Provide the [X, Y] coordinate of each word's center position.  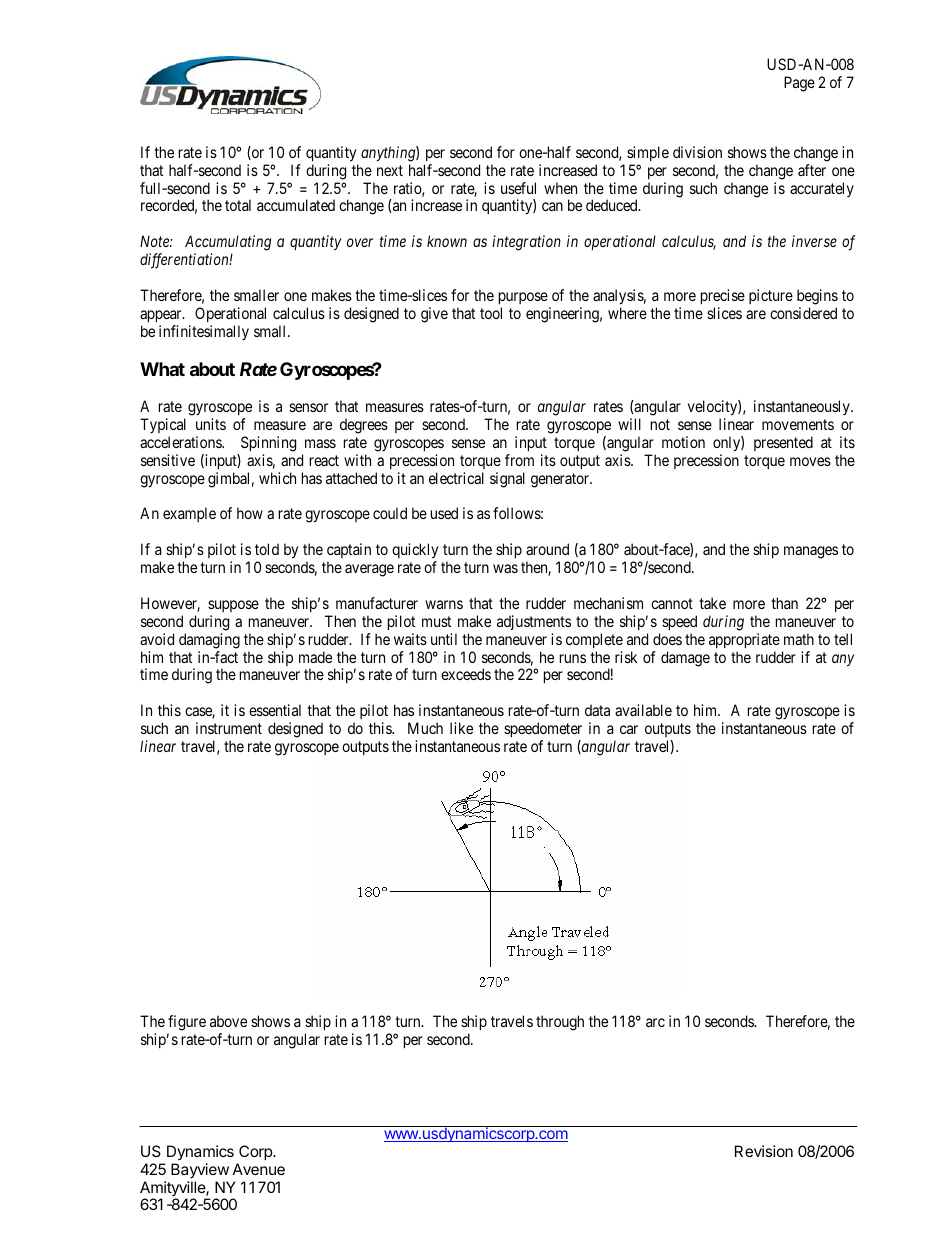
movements [798, 424]
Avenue [259, 1169]
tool [491, 313]
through [560, 1023]
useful [518, 188]
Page [799, 84]
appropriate [744, 640]
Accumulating [228, 243]
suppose [233, 606]
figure [186, 1024]
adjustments [534, 622]
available [643, 710]
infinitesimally [204, 332]
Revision [764, 1151]
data [597, 710]
